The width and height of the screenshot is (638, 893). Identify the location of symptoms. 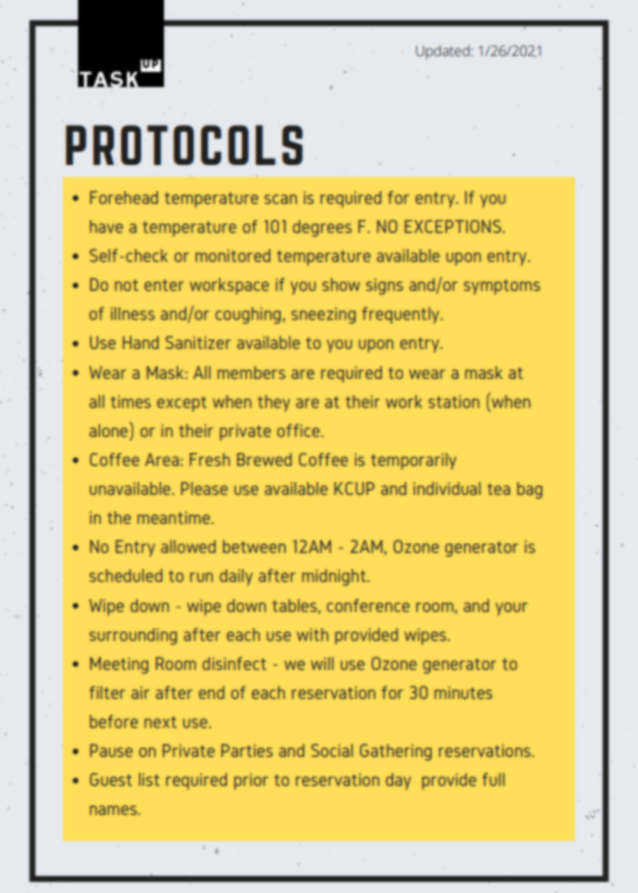
(502, 287).
